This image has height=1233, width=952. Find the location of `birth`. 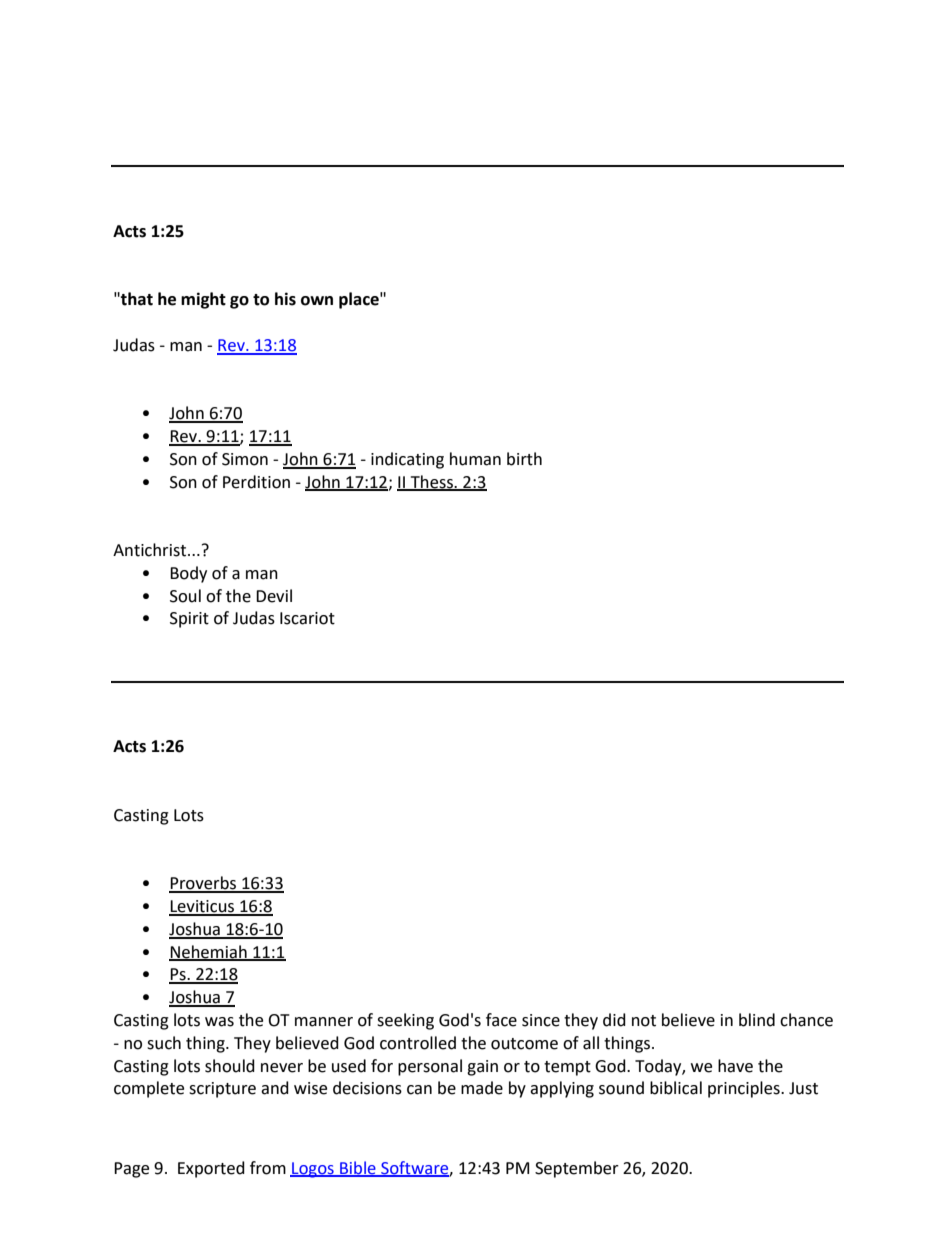

birth is located at coordinates (524, 459).
